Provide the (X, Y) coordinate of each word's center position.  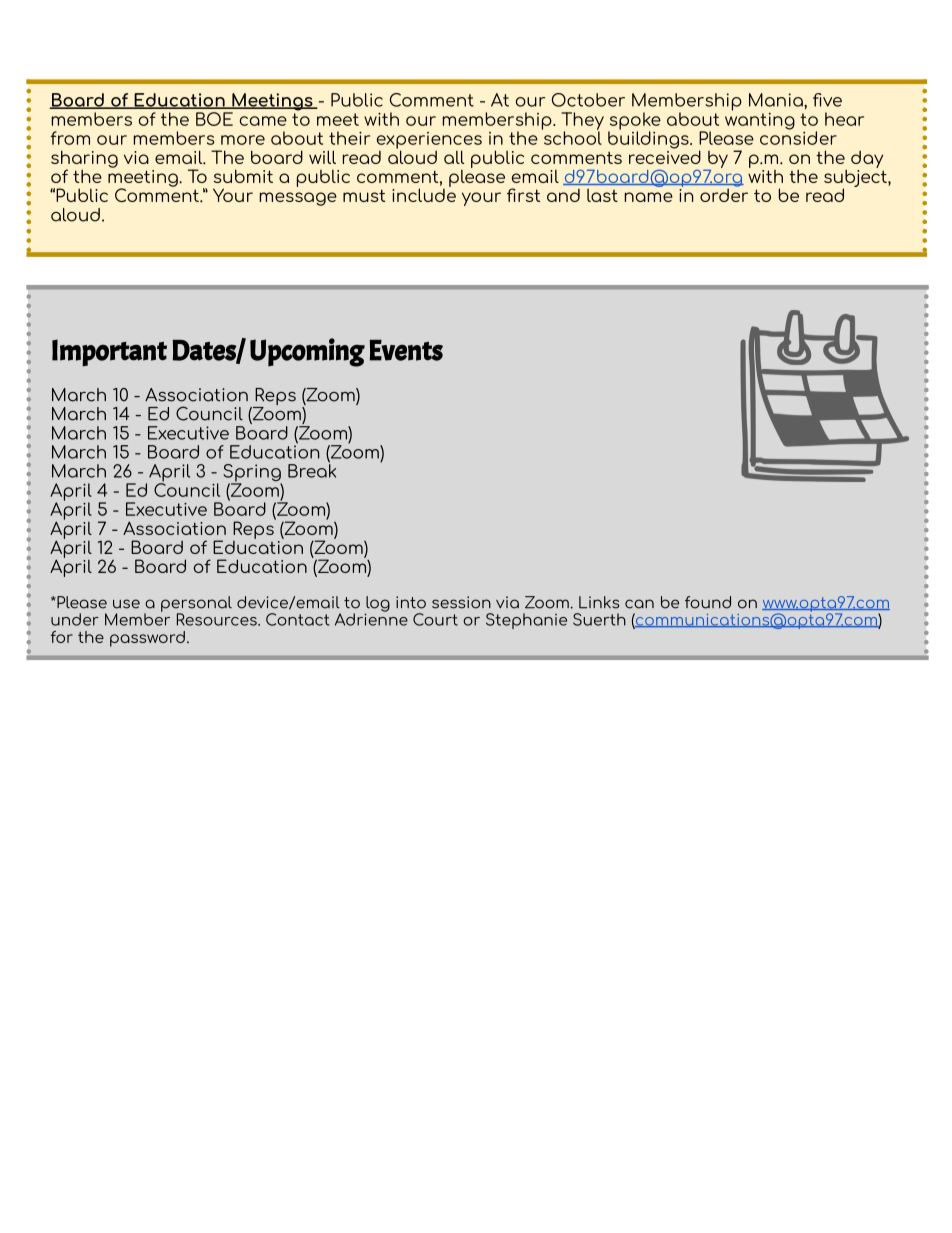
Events (406, 350)
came (263, 121)
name (649, 197)
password (147, 639)
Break (312, 470)
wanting (760, 120)
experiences (429, 141)
